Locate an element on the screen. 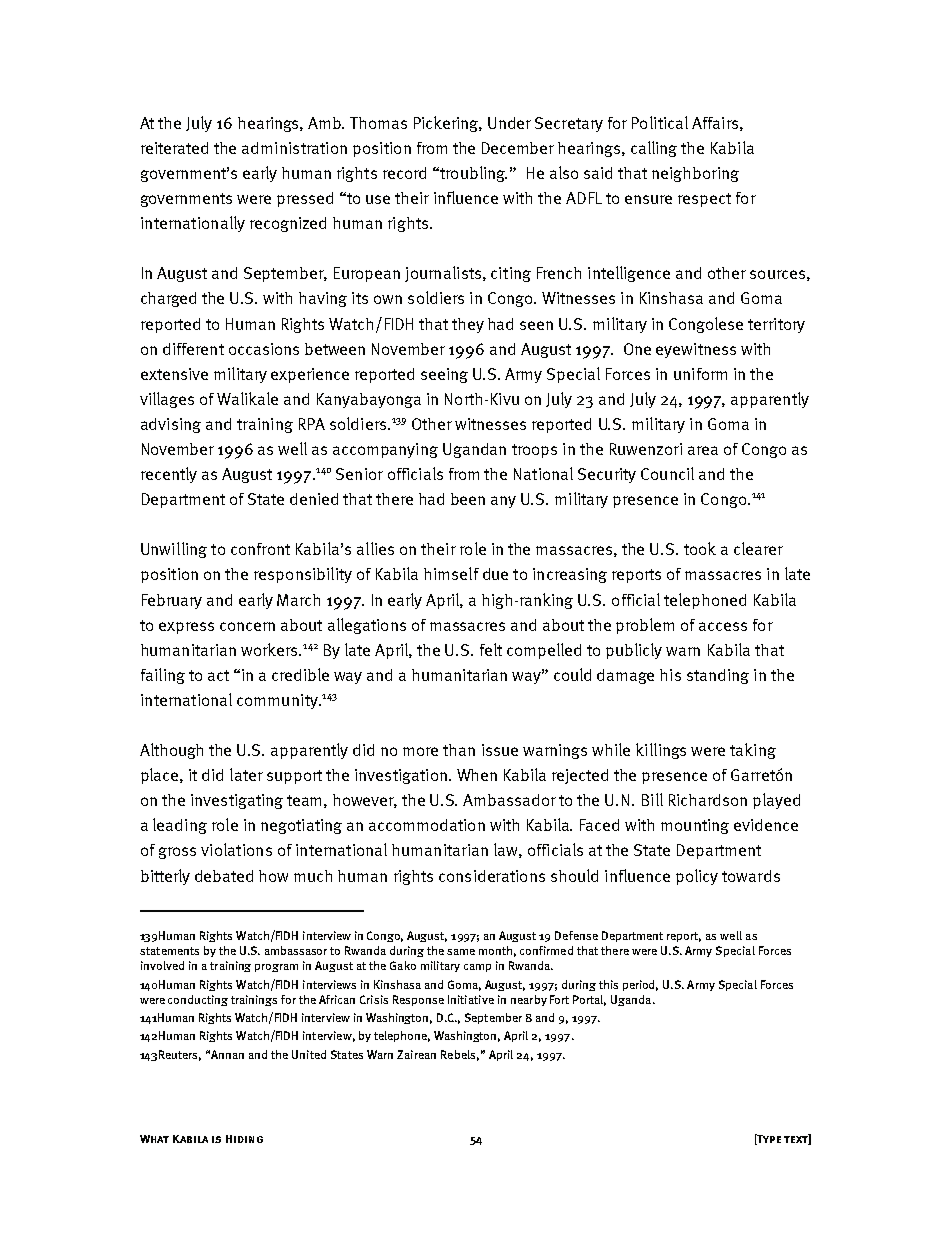  occasions is located at coordinates (264, 349).
